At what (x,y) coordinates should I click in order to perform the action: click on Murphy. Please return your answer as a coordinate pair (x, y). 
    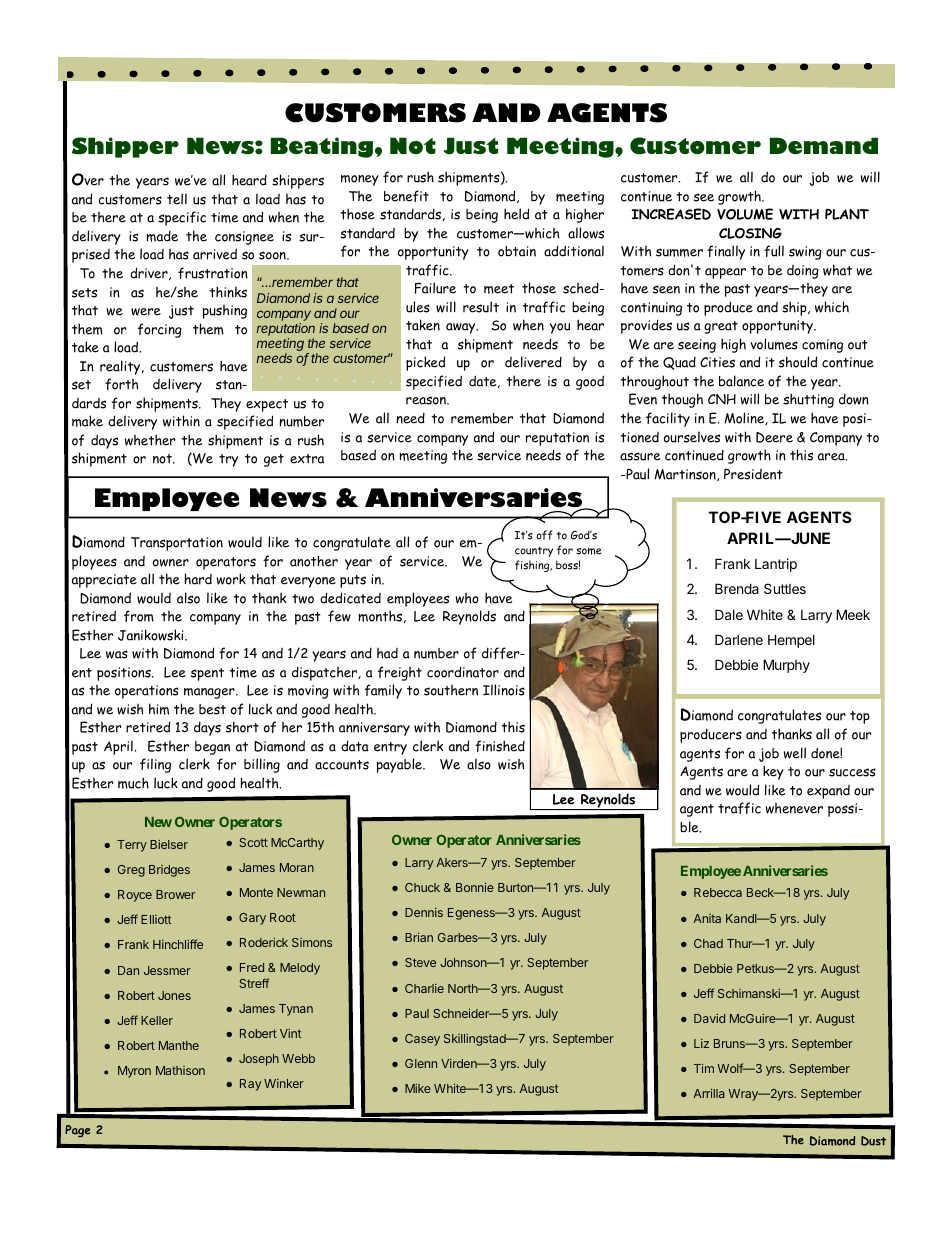
    Looking at the image, I should click on (786, 666).
